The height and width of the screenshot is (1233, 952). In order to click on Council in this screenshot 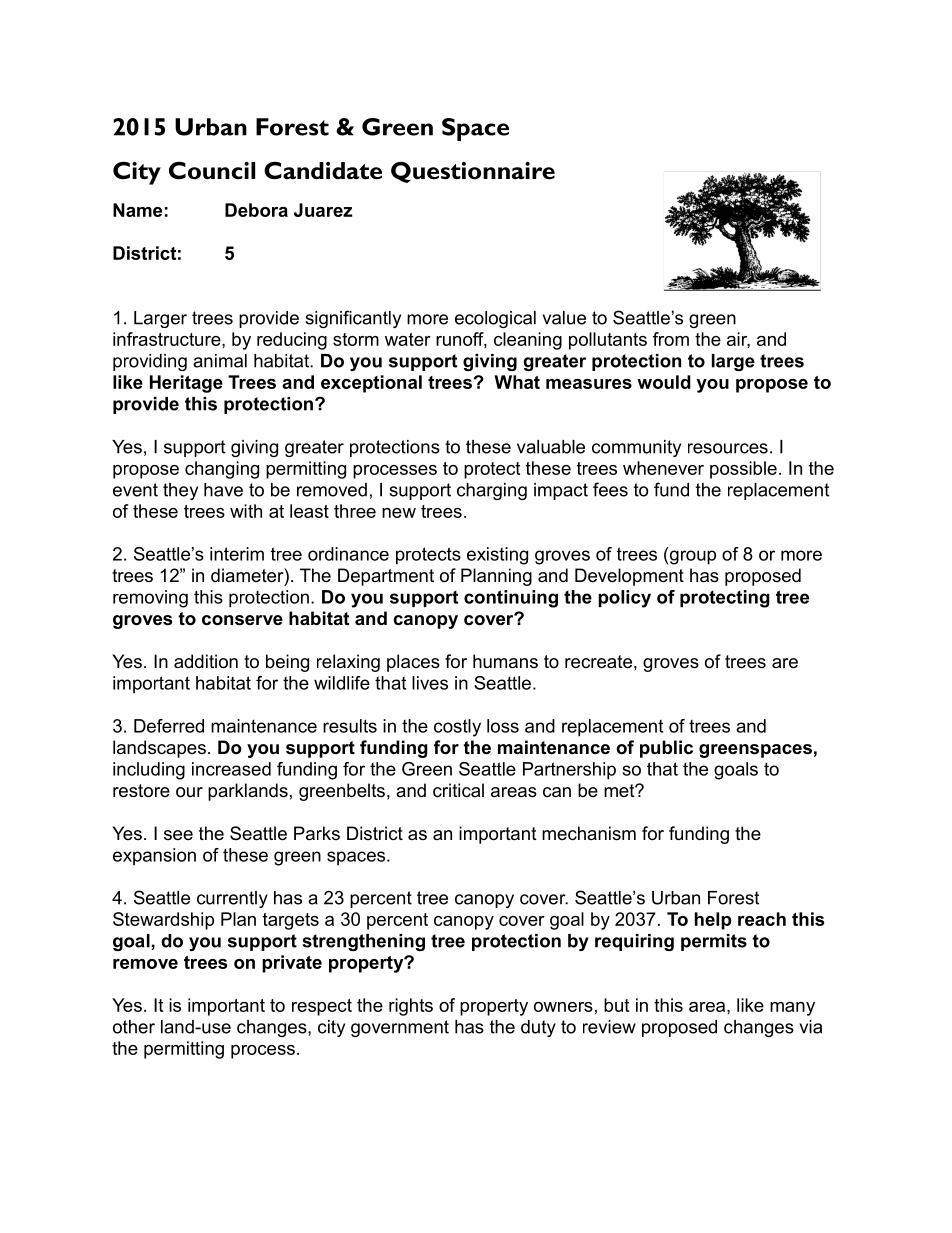, I will do `click(212, 171)`.
